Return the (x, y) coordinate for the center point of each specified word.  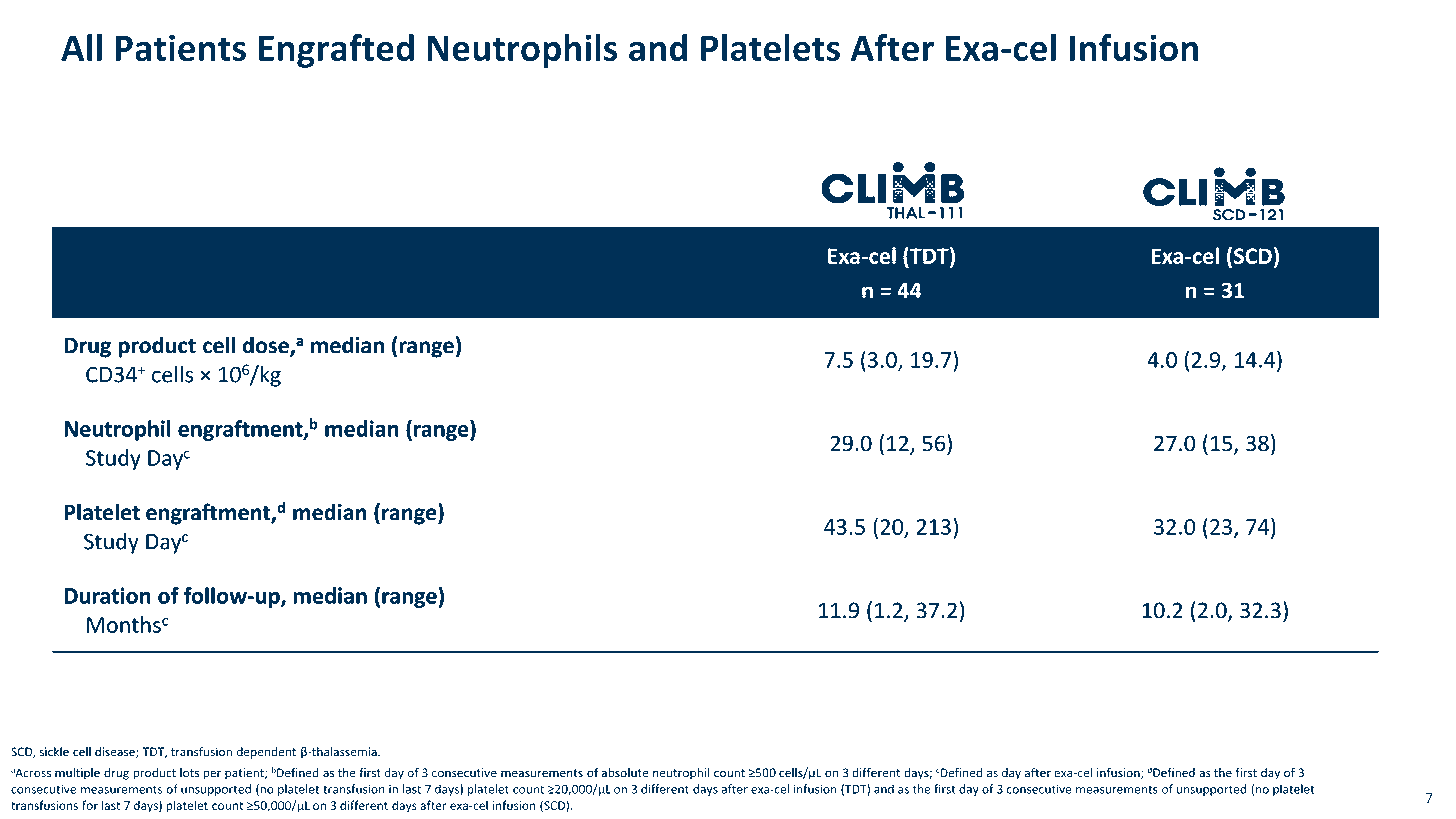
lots (189, 773)
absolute (625, 773)
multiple (77, 774)
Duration (107, 595)
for (90, 805)
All (81, 47)
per (212, 775)
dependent (266, 753)
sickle (54, 752)
